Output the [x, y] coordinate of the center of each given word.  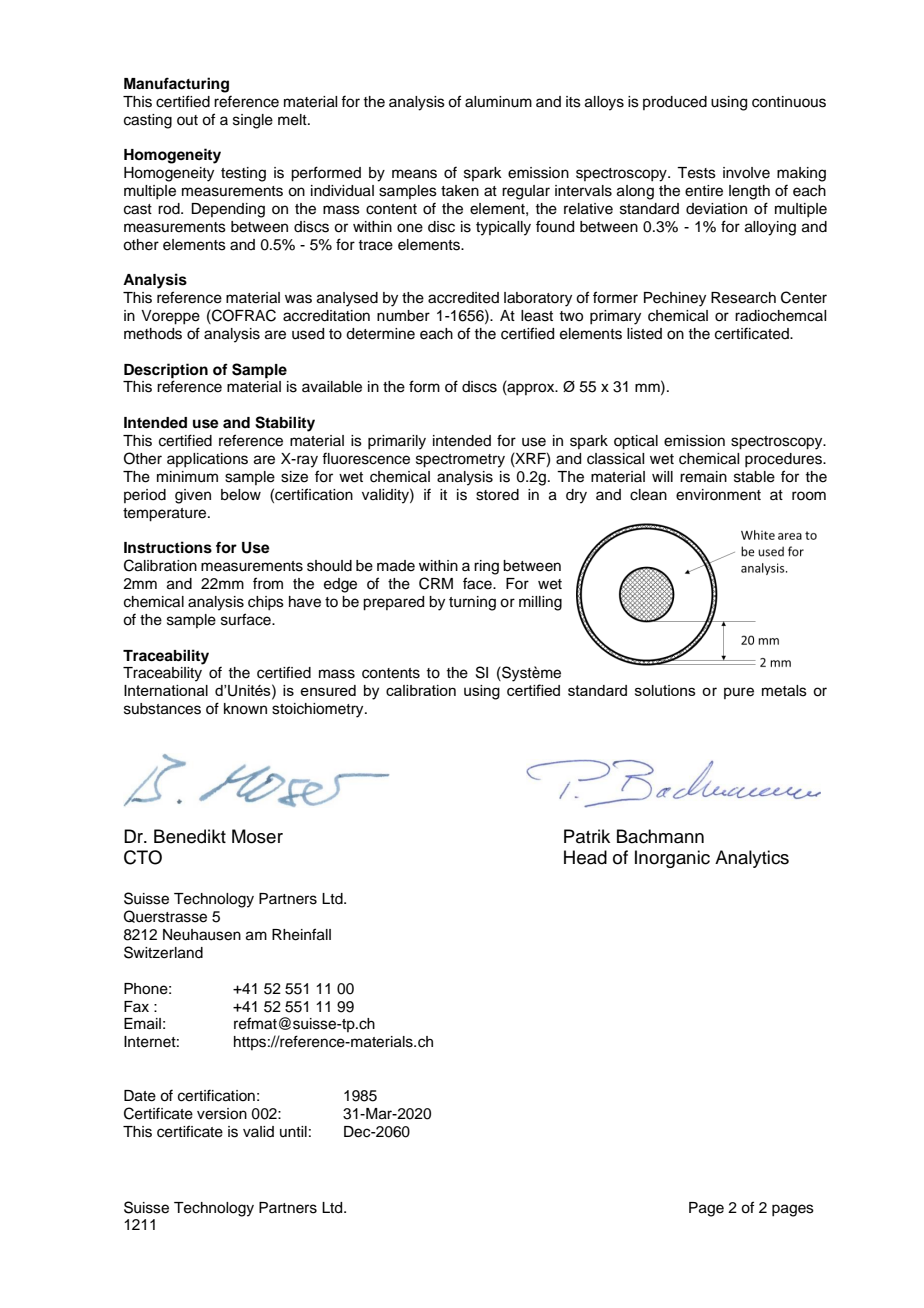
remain [703, 477]
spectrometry [460, 461]
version [222, 1114]
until [293, 1131]
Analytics [752, 859]
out [187, 120]
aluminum [498, 102]
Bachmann [660, 836]
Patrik [587, 836]
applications [207, 460]
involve [746, 173]
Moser [257, 836]
